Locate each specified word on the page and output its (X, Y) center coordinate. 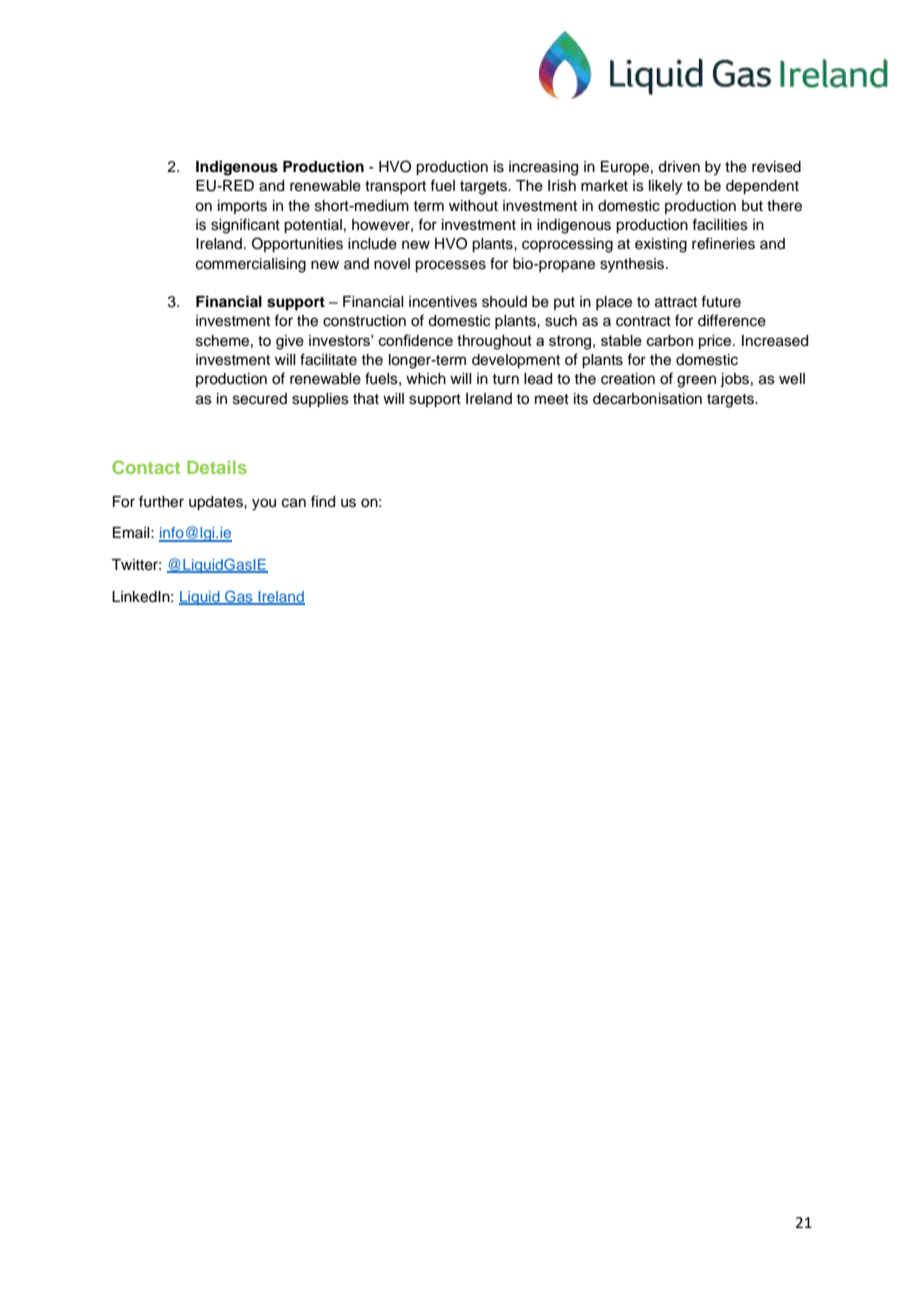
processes (450, 266)
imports (242, 207)
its (581, 399)
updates (217, 503)
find (323, 501)
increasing (543, 168)
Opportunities (297, 245)
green (696, 381)
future (721, 301)
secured (260, 399)
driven (679, 167)
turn (505, 379)
